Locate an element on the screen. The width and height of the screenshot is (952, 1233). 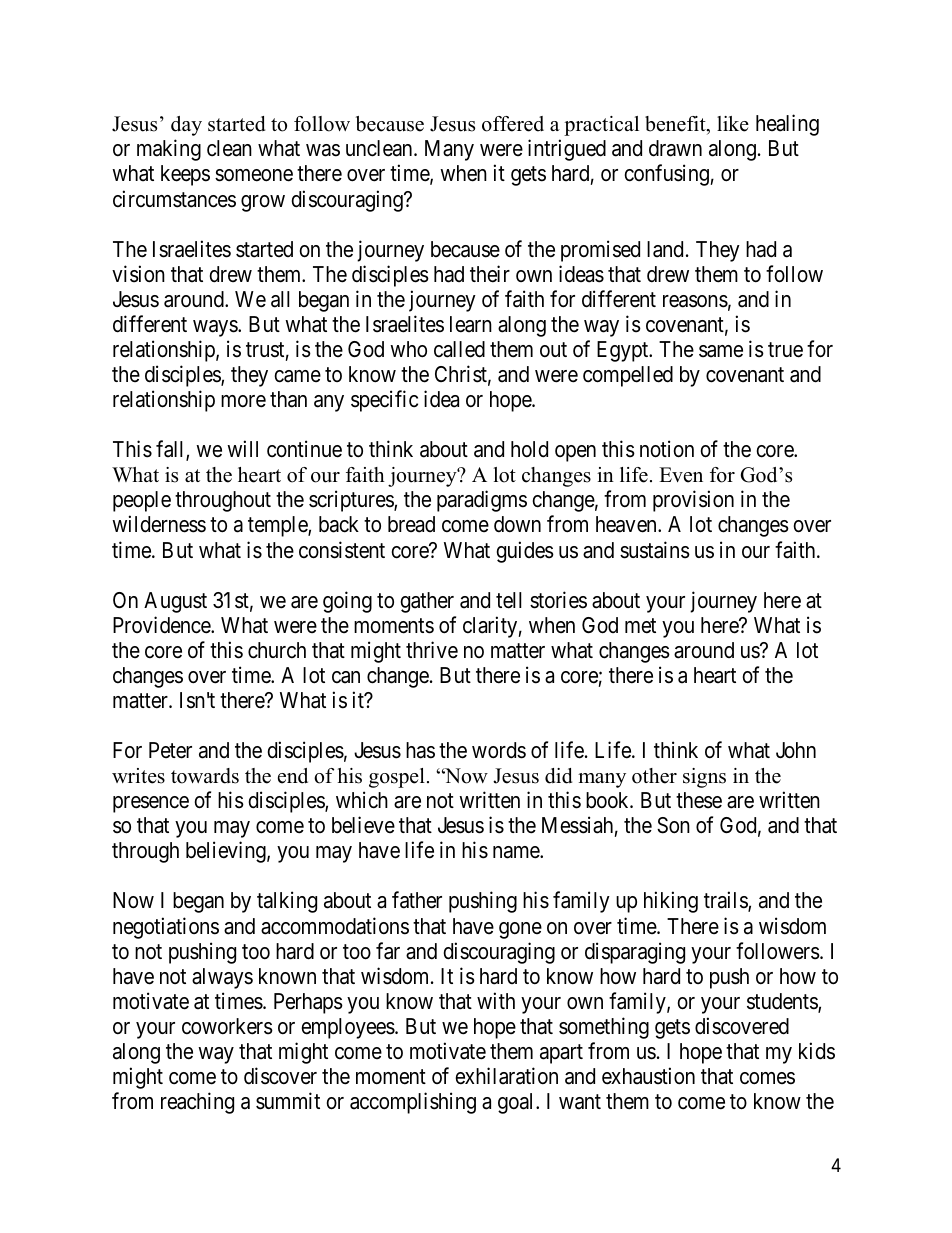
learn is located at coordinates (471, 324).
